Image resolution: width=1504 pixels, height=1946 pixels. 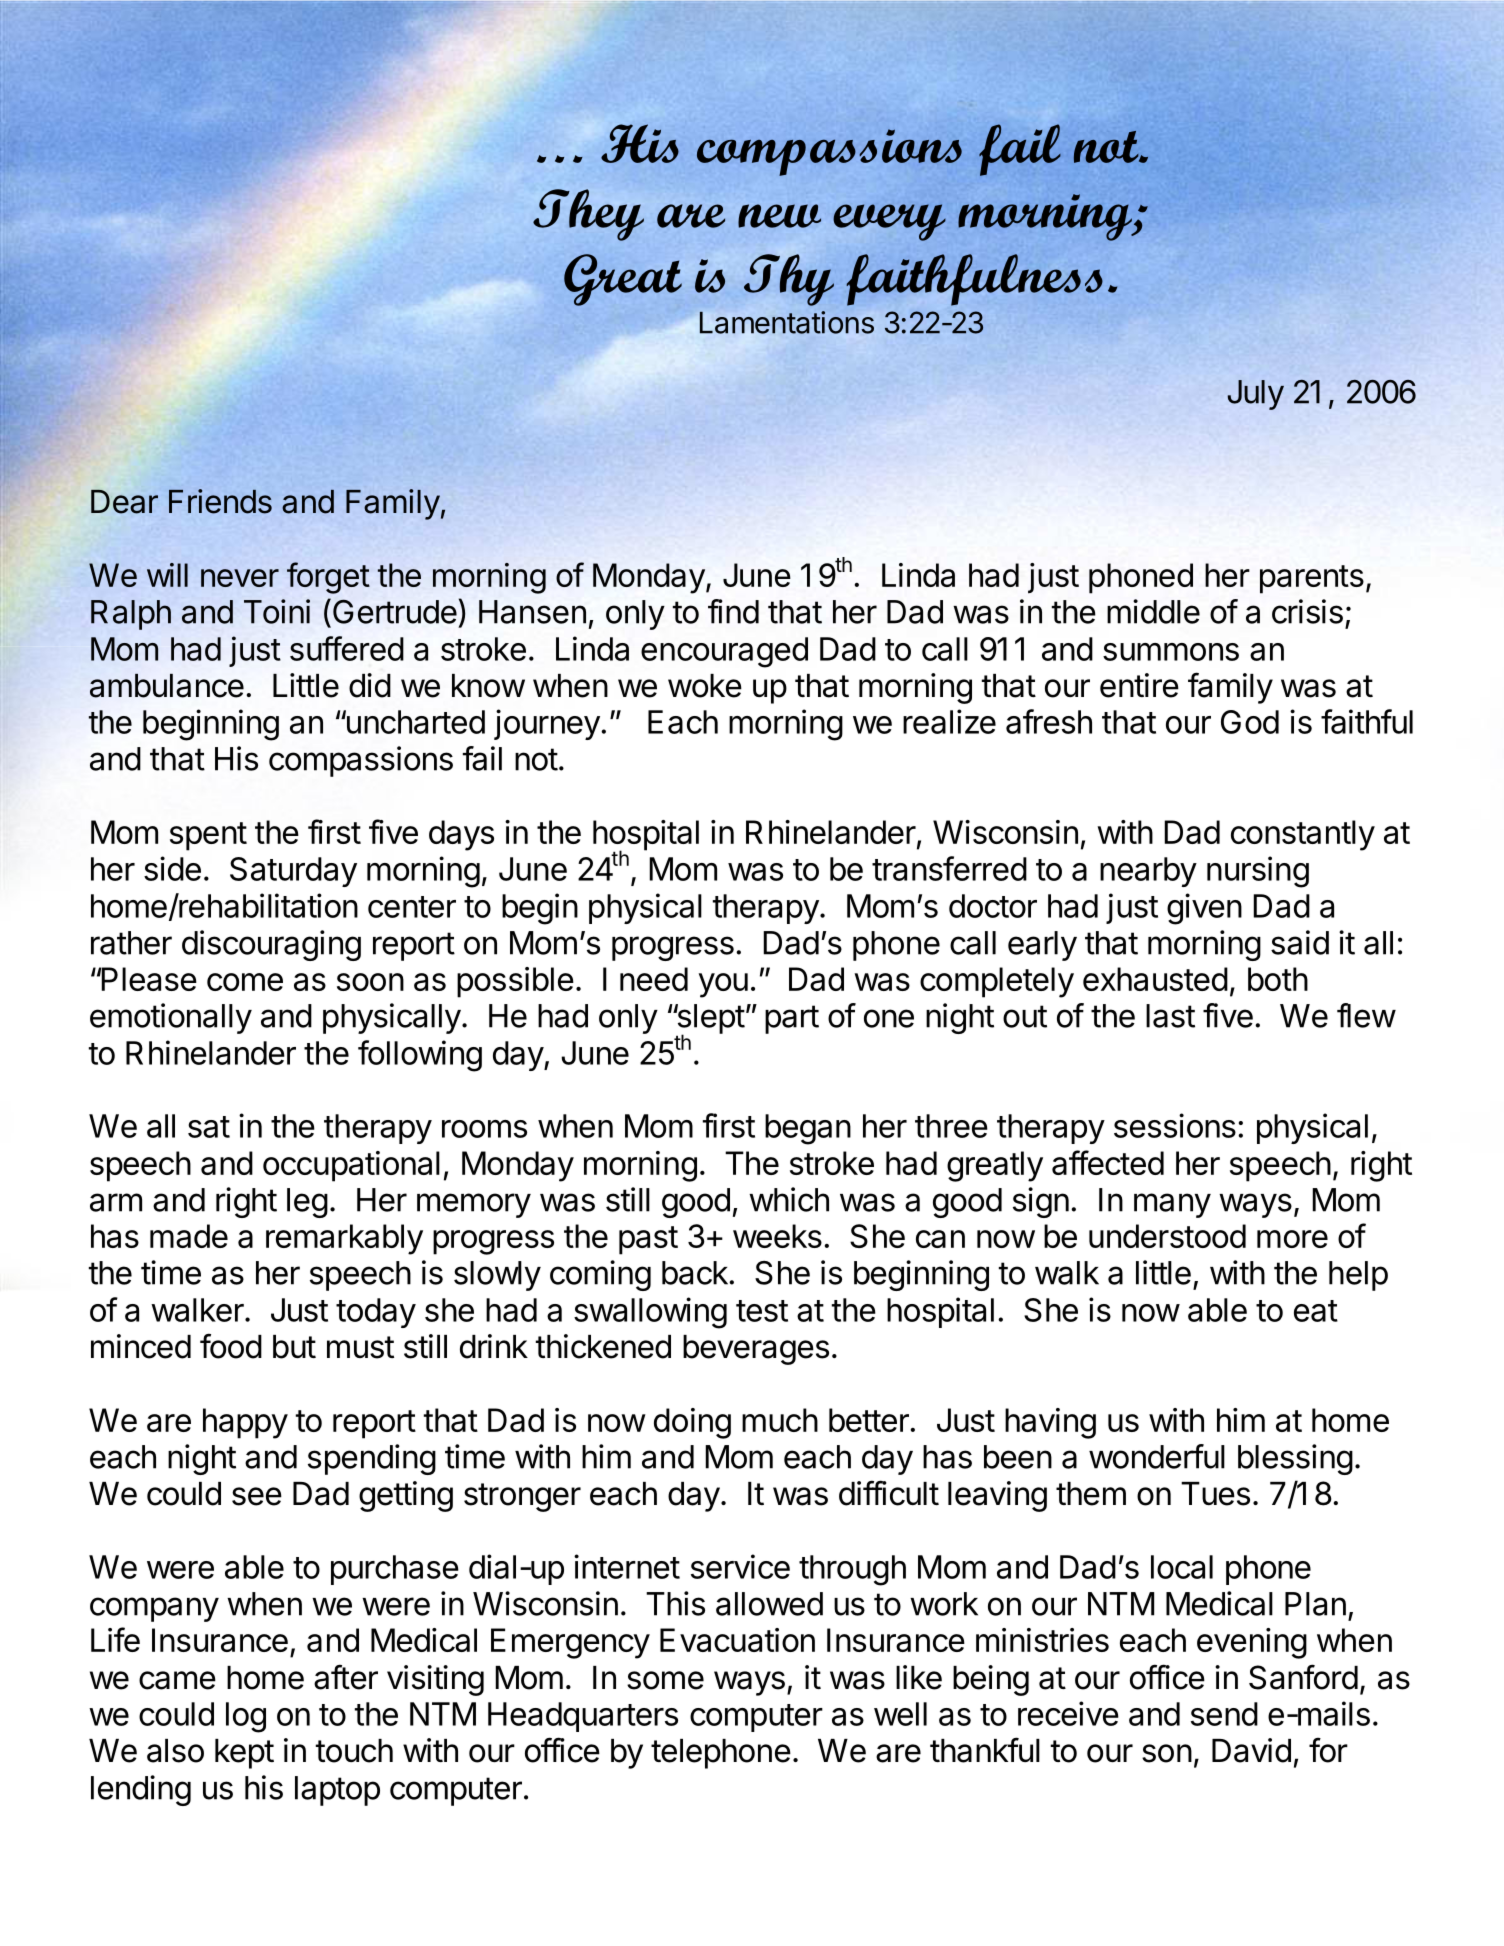 I want to click on suffered, so click(x=347, y=648).
